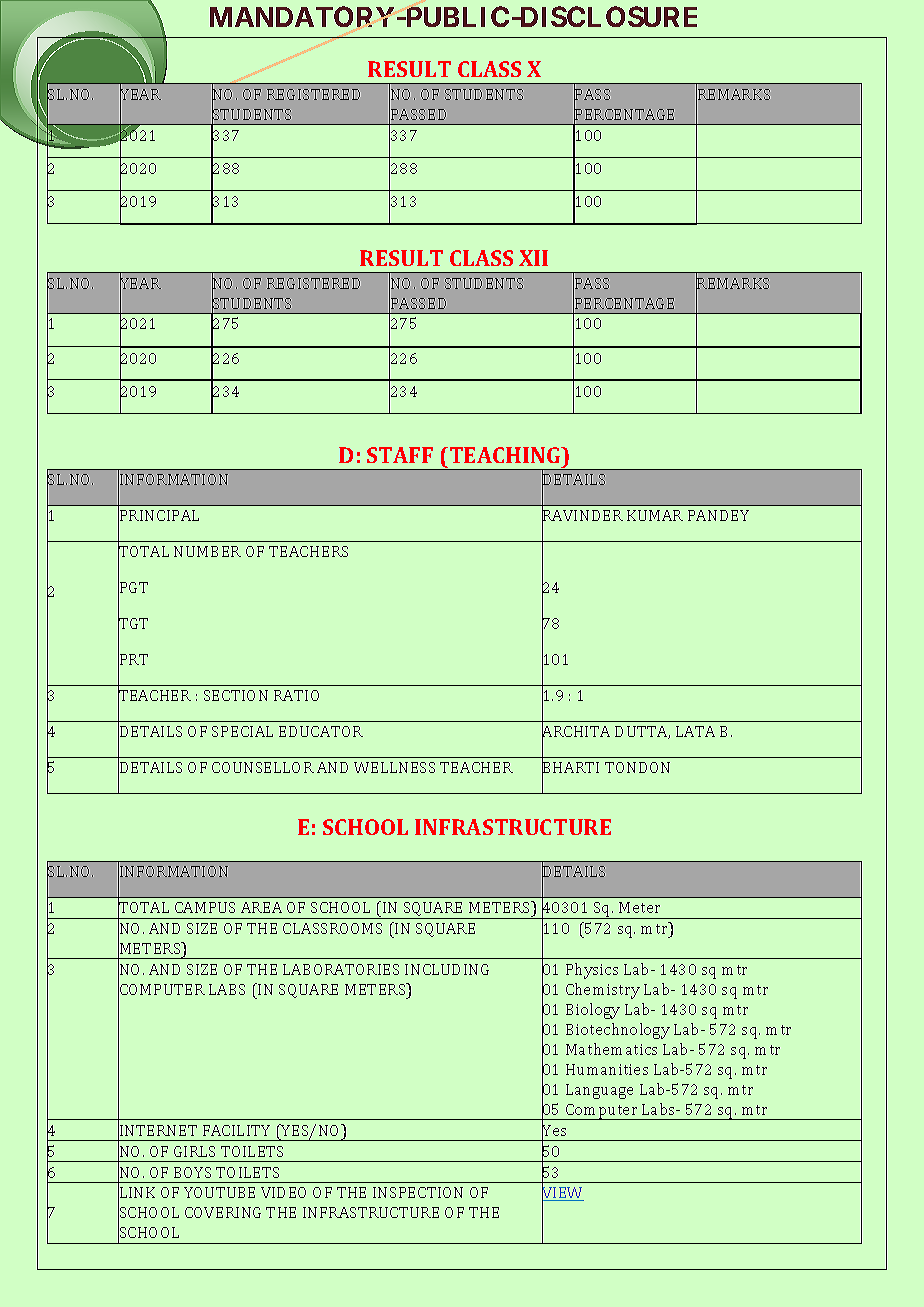  What do you see at coordinates (655, 515) in the document?
I see `KUMAR` at bounding box center [655, 515].
